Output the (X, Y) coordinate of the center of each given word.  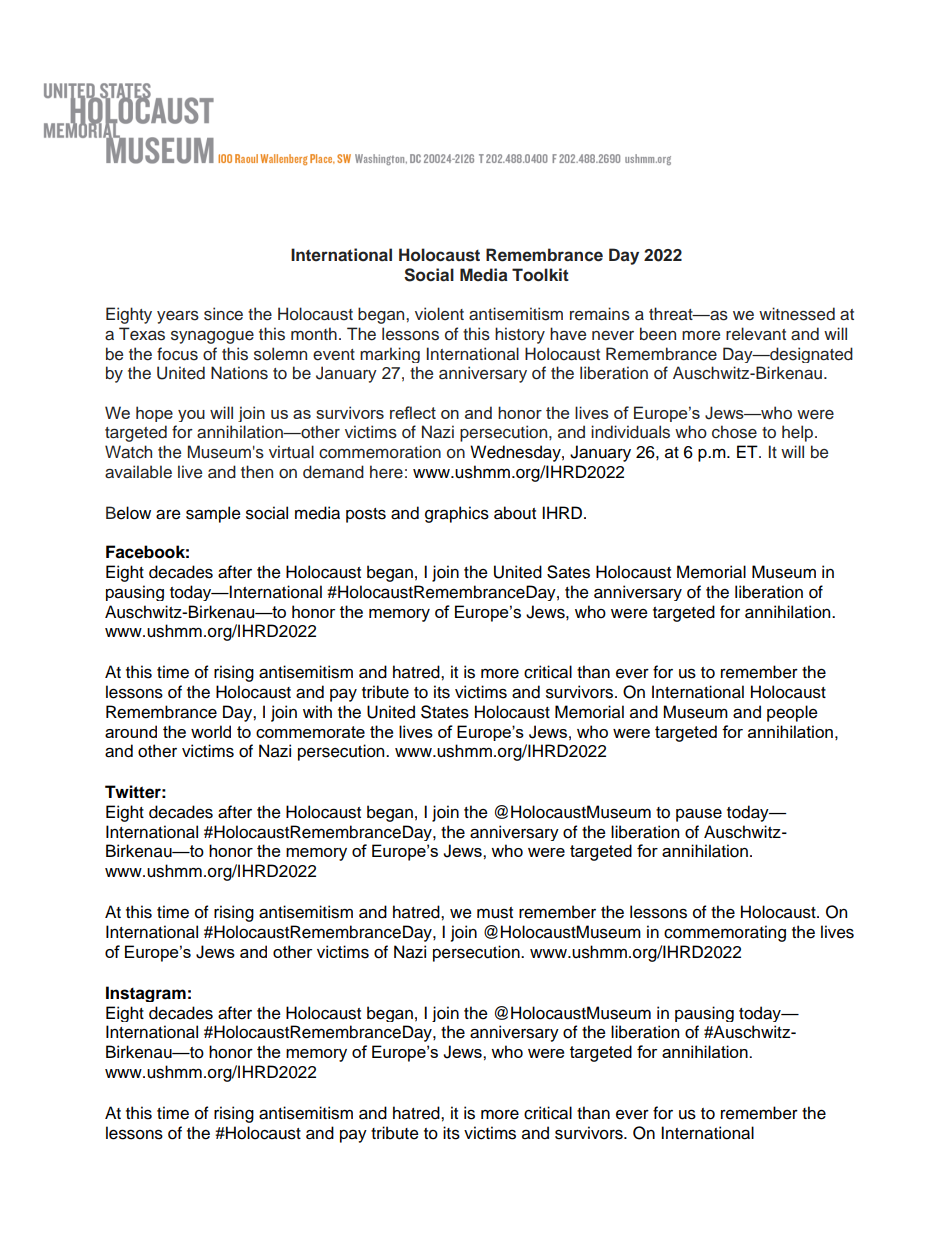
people (792, 713)
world (211, 731)
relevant (756, 334)
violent (439, 314)
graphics (457, 514)
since (223, 314)
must (495, 913)
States (445, 712)
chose (734, 432)
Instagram (146, 994)
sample (213, 514)
